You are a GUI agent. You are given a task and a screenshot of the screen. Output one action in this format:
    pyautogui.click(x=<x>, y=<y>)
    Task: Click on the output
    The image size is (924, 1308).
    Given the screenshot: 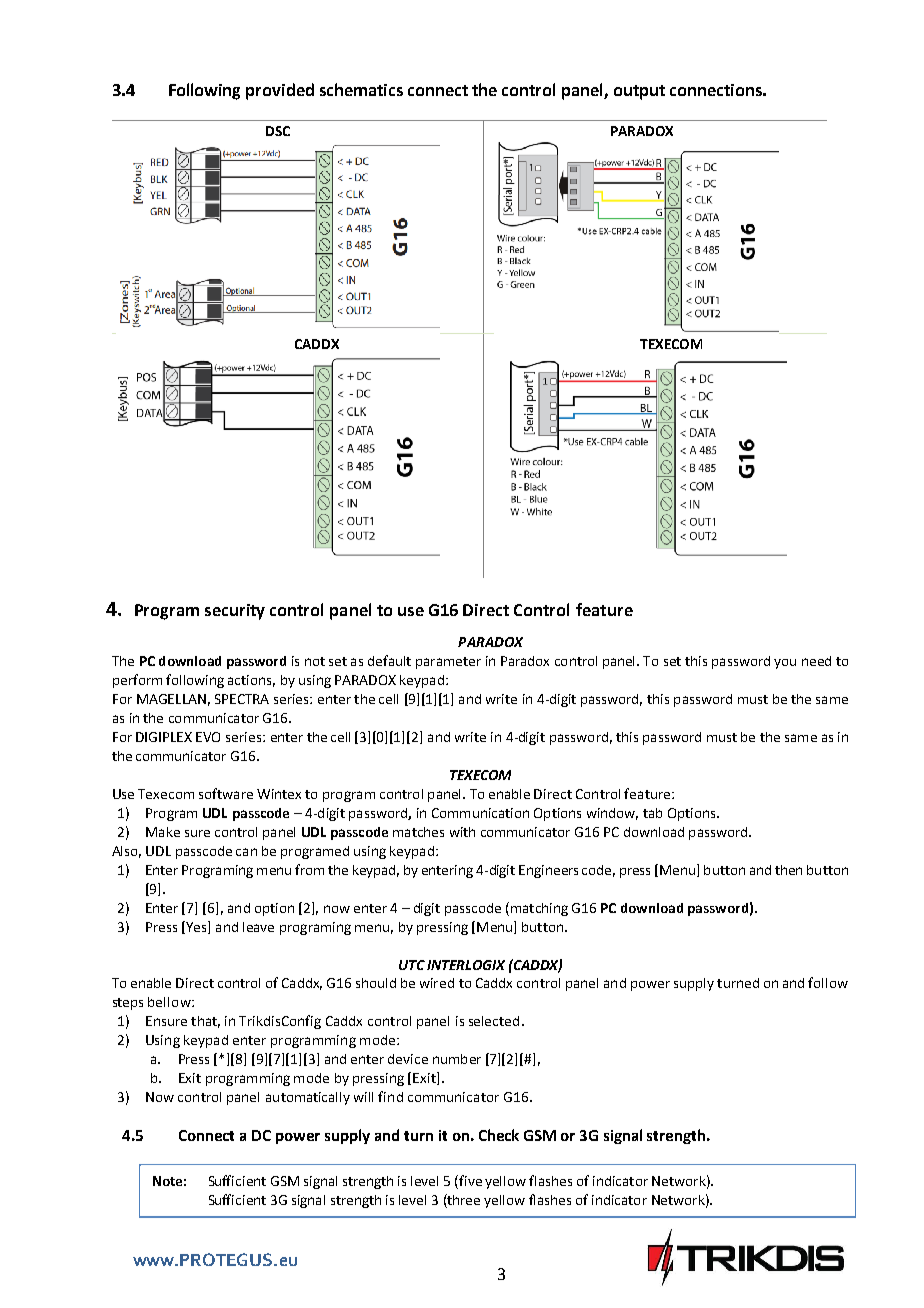 What is the action you would take?
    pyautogui.click(x=639, y=92)
